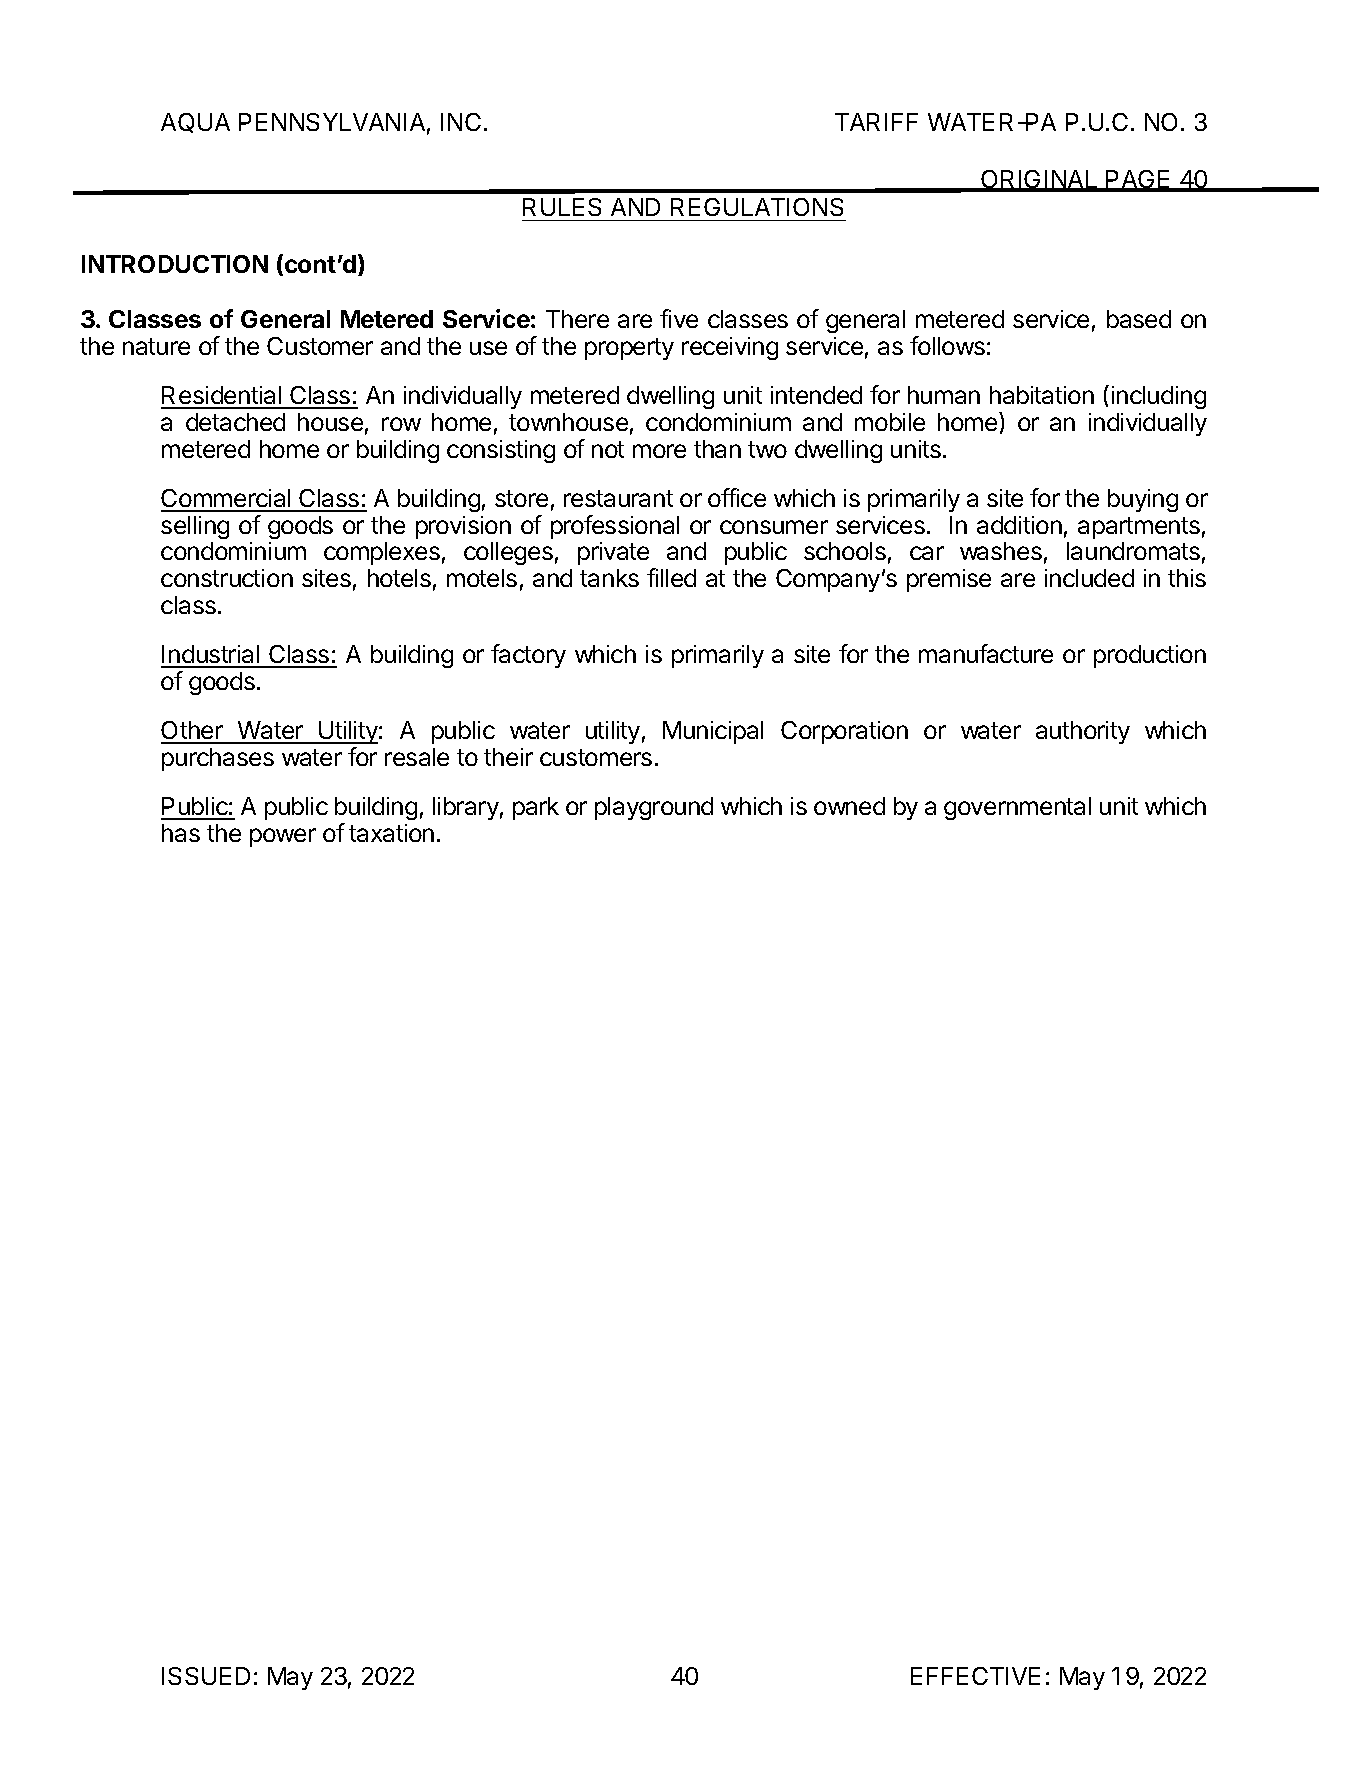  Describe the element at coordinates (536, 808) in the screenshot. I see `park` at that location.
